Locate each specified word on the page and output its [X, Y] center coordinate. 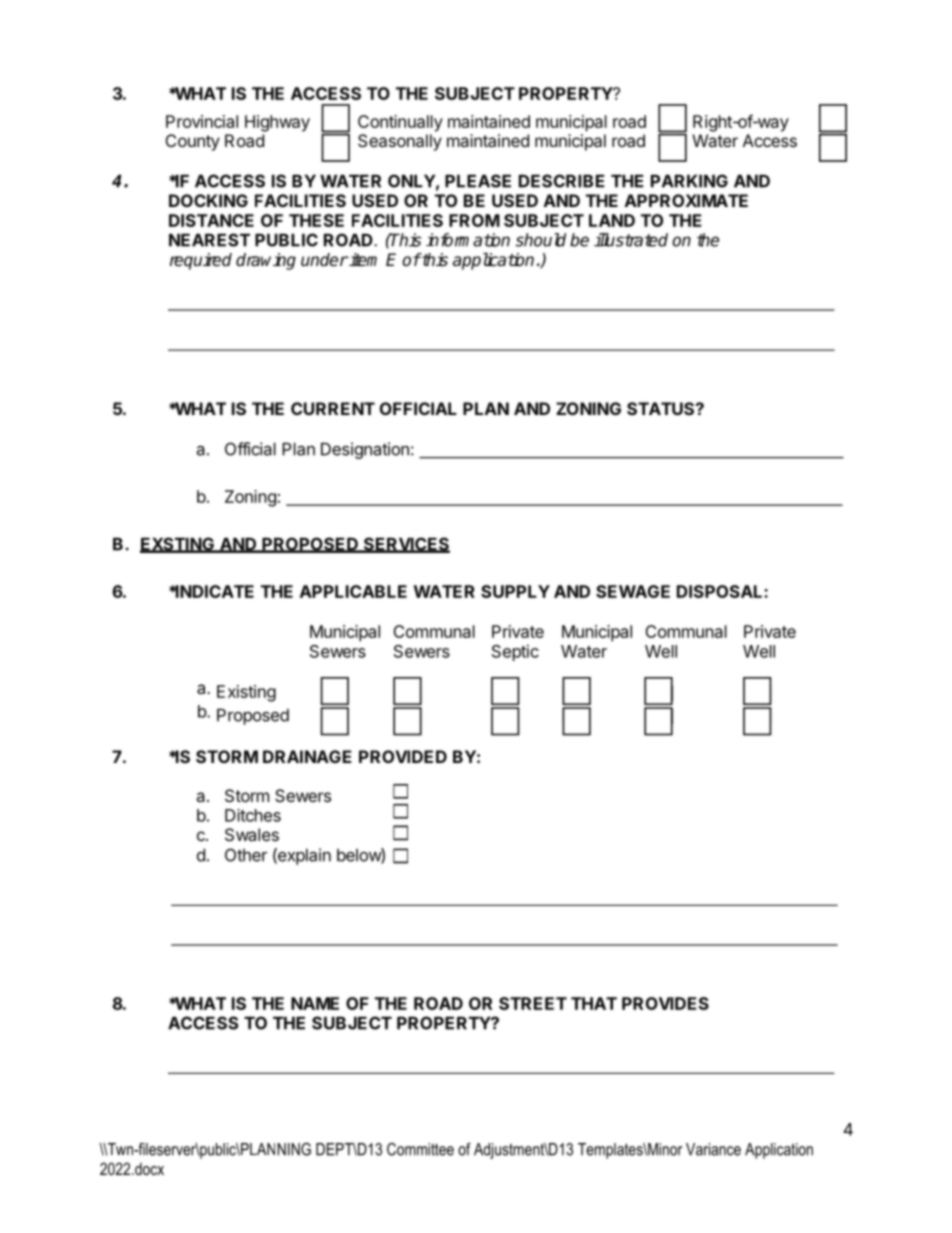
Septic [515, 652]
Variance [713, 1149]
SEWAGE [633, 591]
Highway [277, 123]
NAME [315, 1003]
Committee [420, 1149]
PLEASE [478, 181]
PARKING [689, 181]
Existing [246, 693]
